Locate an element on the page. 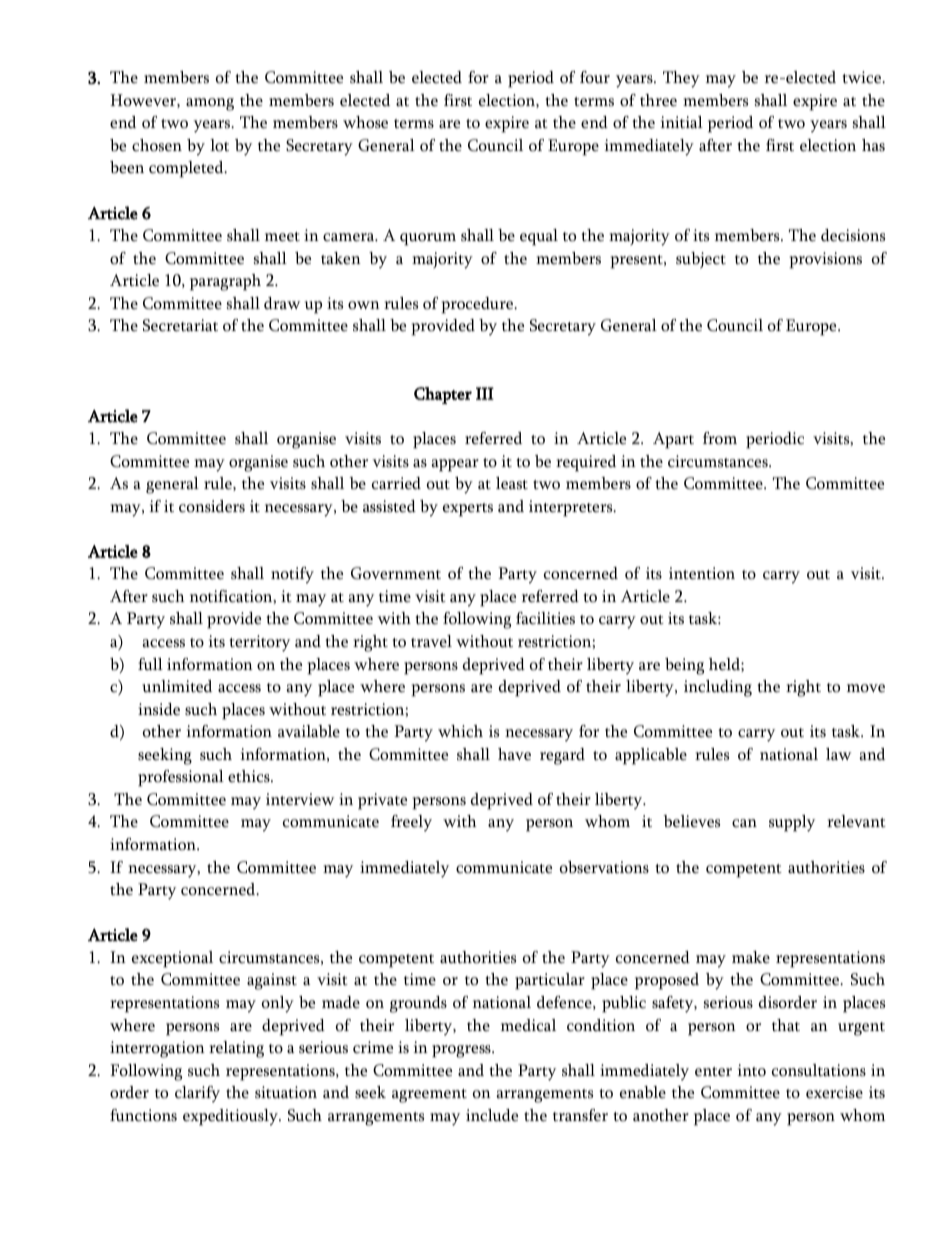  from is located at coordinates (720, 438).
